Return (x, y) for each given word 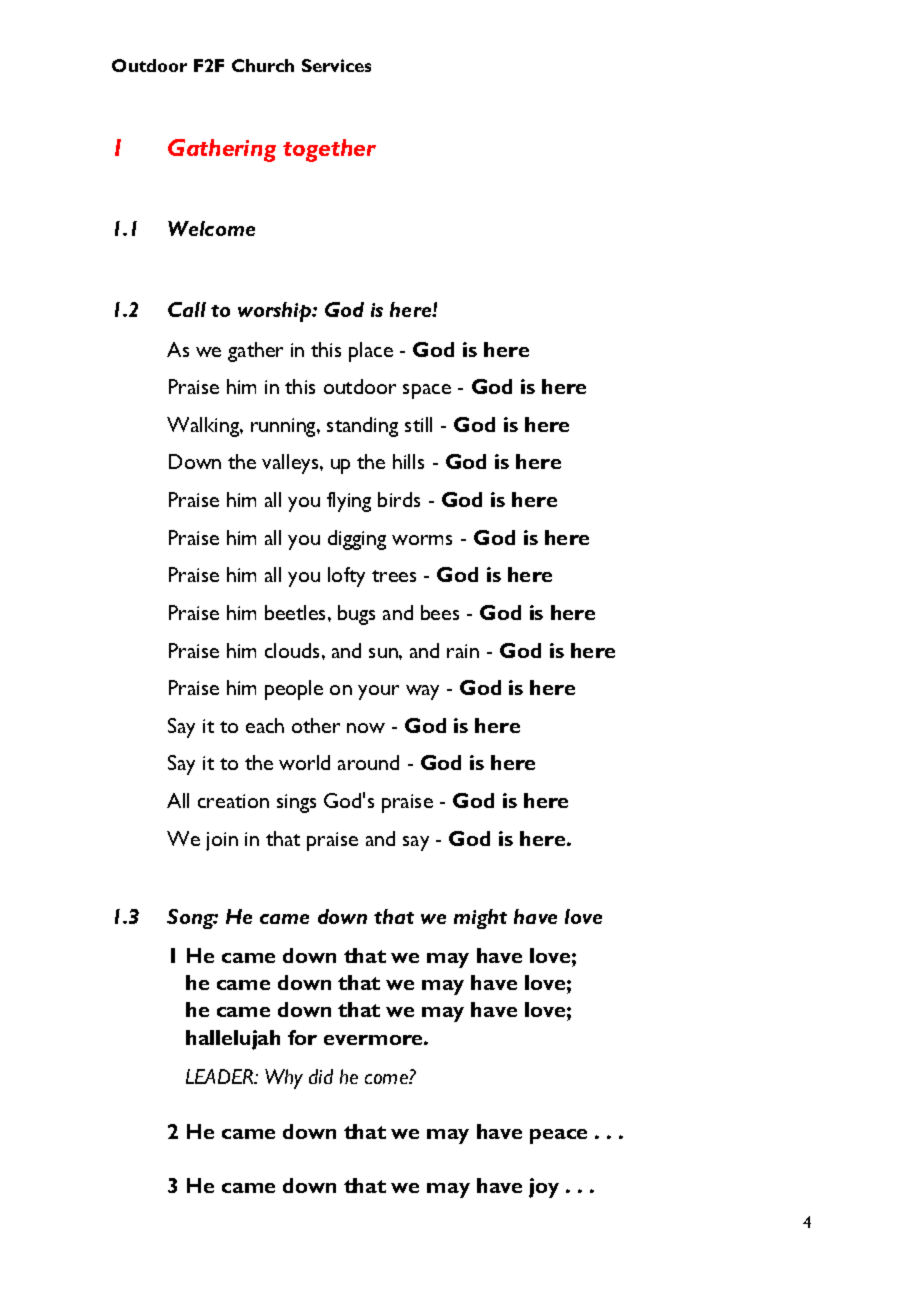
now (366, 728)
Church (263, 65)
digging (357, 540)
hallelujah (233, 1040)
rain (463, 651)
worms (422, 540)
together (329, 150)
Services (336, 65)
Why (284, 1079)
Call (187, 309)
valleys (291, 464)
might (480, 919)
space (427, 391)
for (302, 1037)
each (265, 725)
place (371, 352)
